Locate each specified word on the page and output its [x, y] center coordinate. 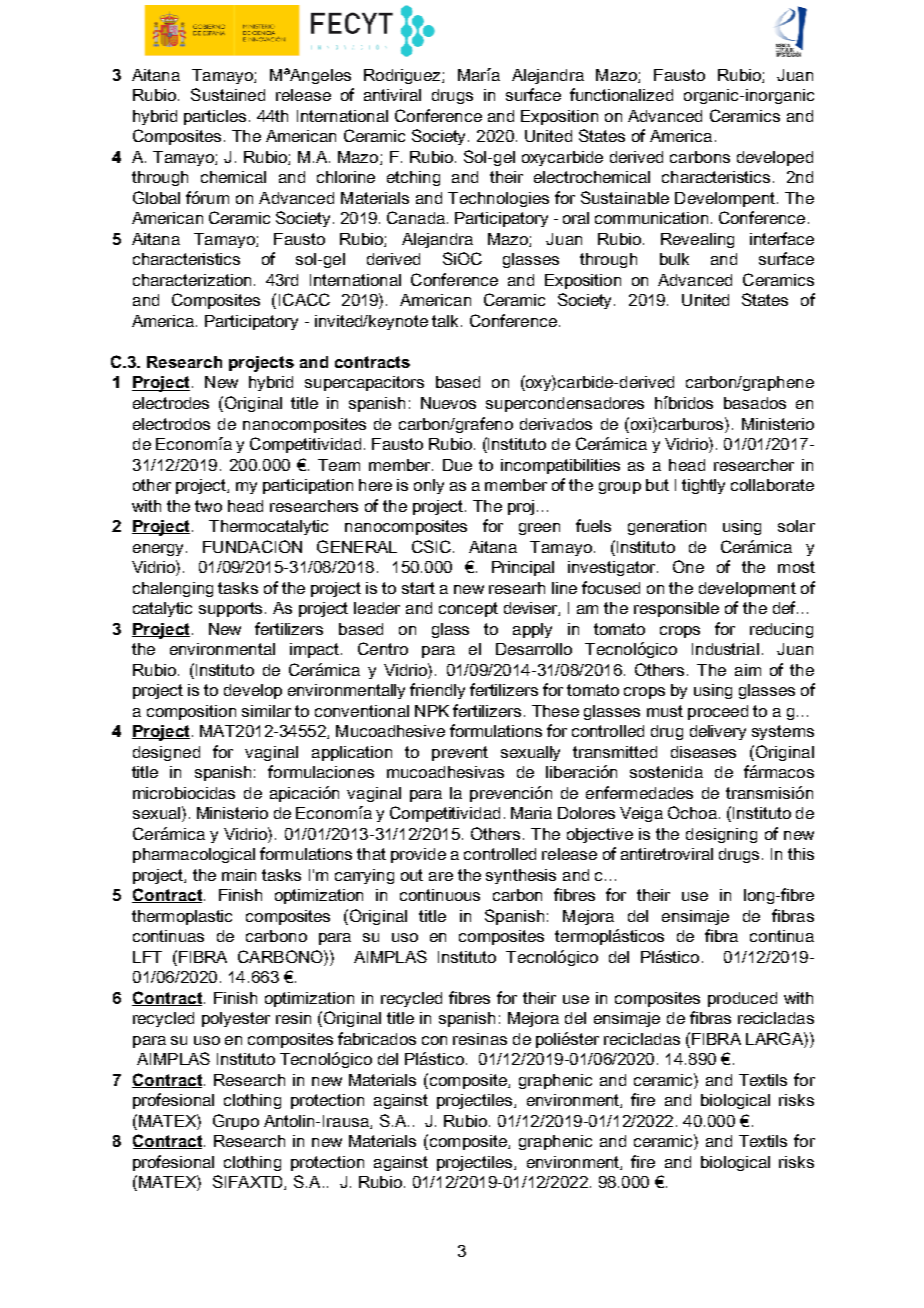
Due [457, 465]
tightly [703, 486]
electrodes [171, 403]
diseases [703, 752]
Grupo [236, 1122]
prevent [460, 753]
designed [166, 753]
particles [215, 117]
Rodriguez [403, 76]
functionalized [621, 94]
